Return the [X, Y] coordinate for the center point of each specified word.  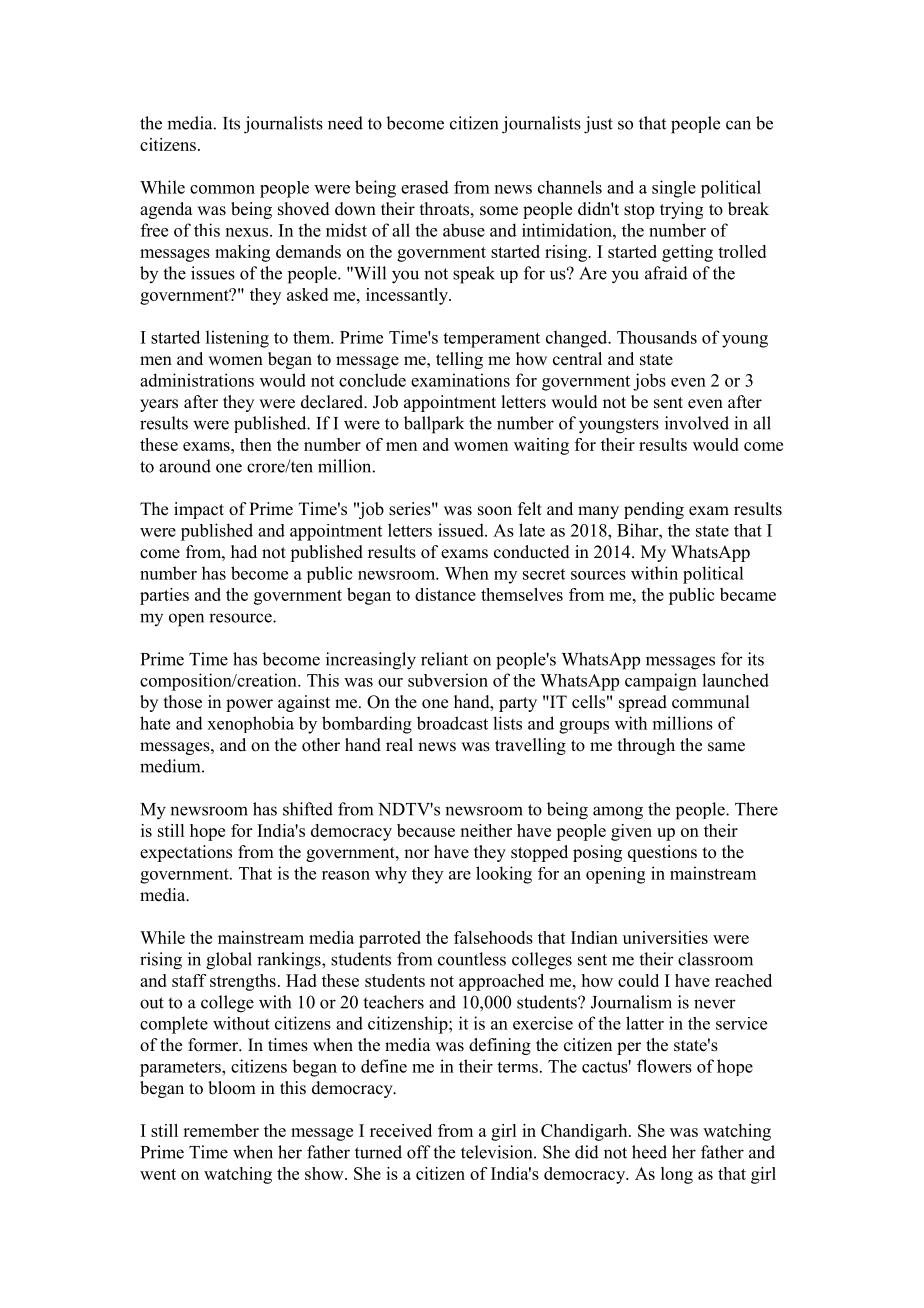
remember [221, 1130]
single [674, 189]
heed [649, 1152]
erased [425, 187]
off [419, 1152]
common [222, 189]
